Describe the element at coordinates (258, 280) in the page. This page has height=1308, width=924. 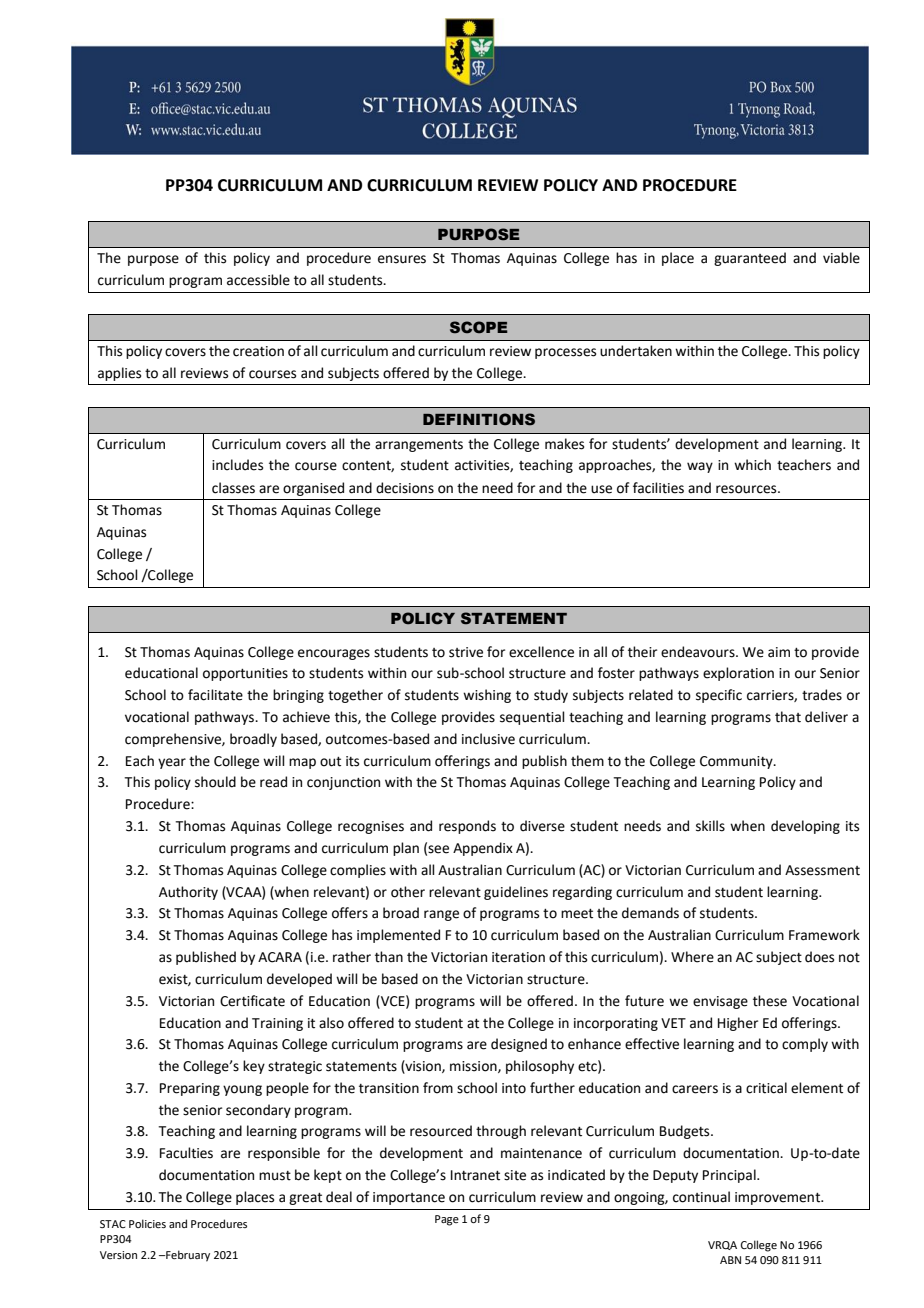
I see `accessible` at that location.
